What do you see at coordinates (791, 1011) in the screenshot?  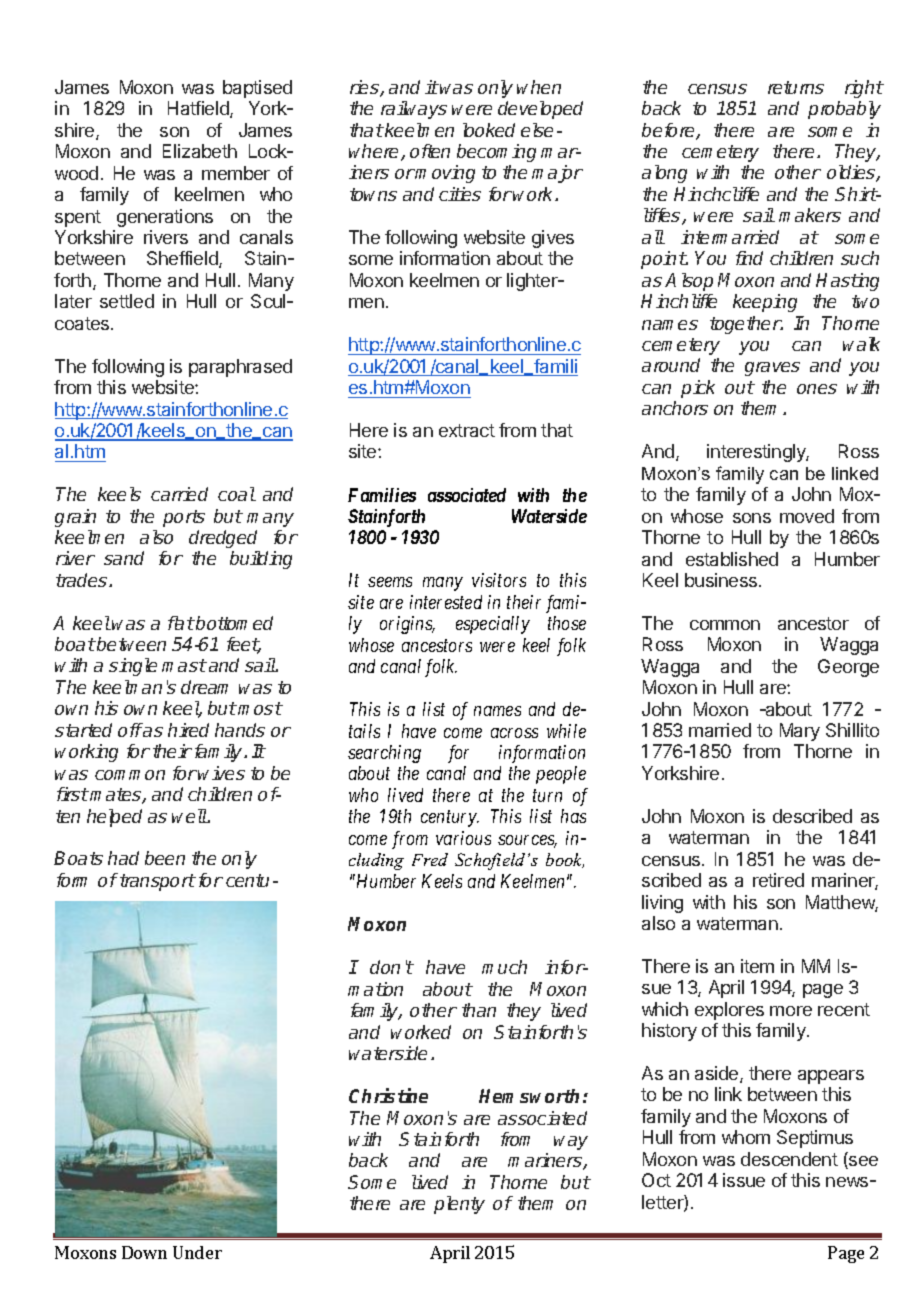 I see `more` at bounding box center [791, 1011].
